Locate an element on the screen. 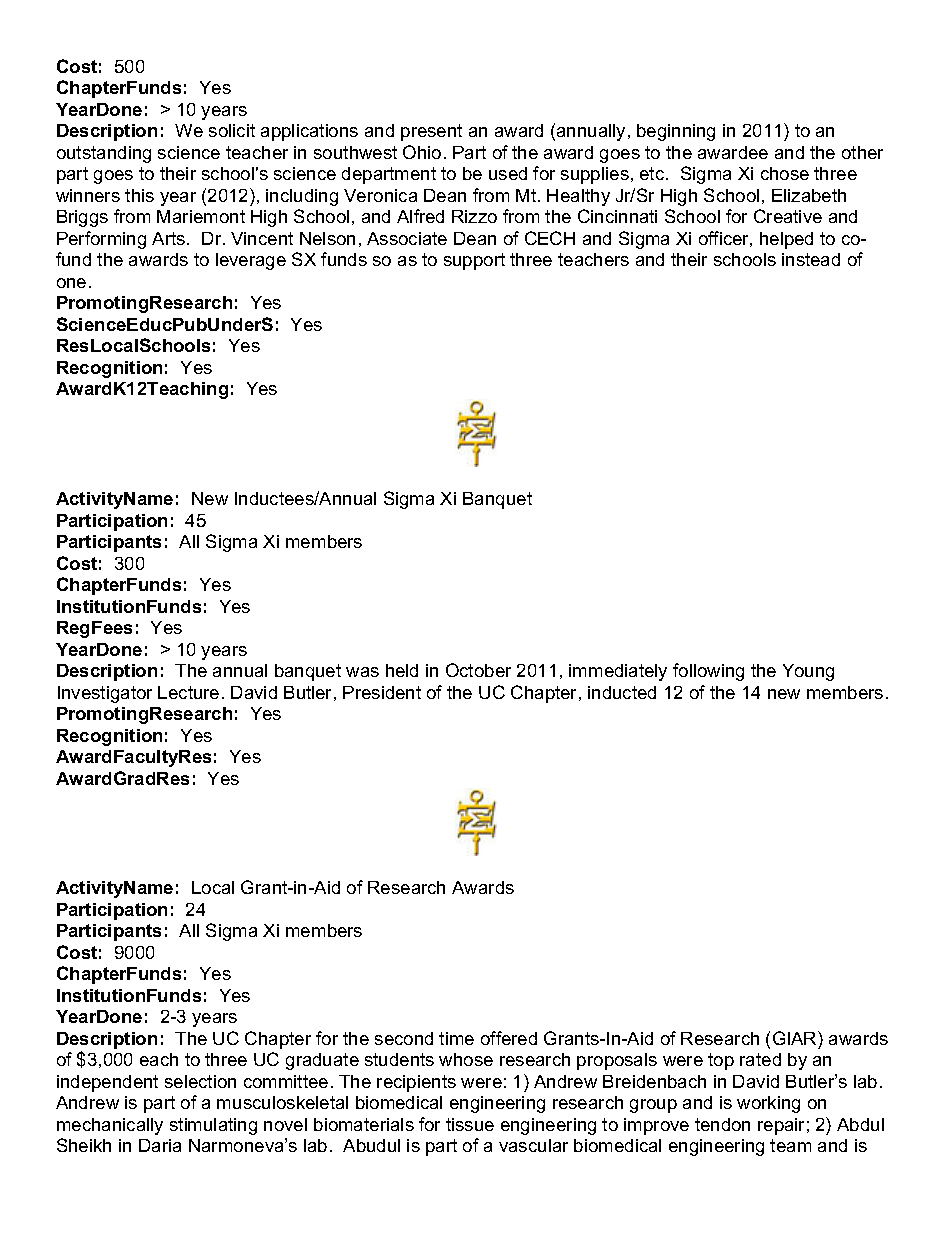  support is located at coordinates (474, 261).
